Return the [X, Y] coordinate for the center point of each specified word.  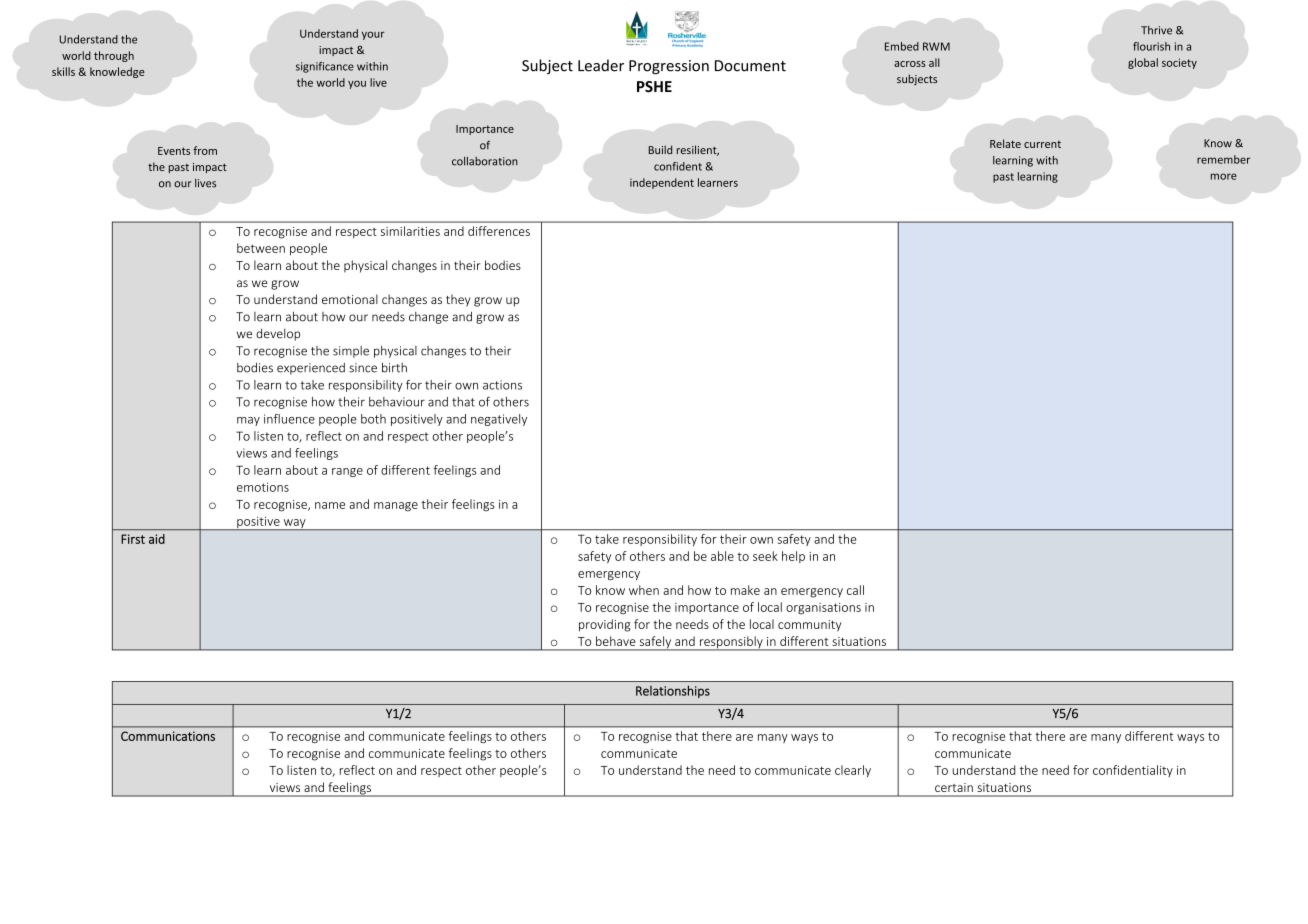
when [644, 590]
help [793, 557]
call [855, 590]
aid [157, 539]
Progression [669, 67]
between [261, 248]
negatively [499, 420]
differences [499, 231]
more [1224, 176]
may [248, 421]
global [1143, 63]
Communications [168, 736]
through [114, 56]
